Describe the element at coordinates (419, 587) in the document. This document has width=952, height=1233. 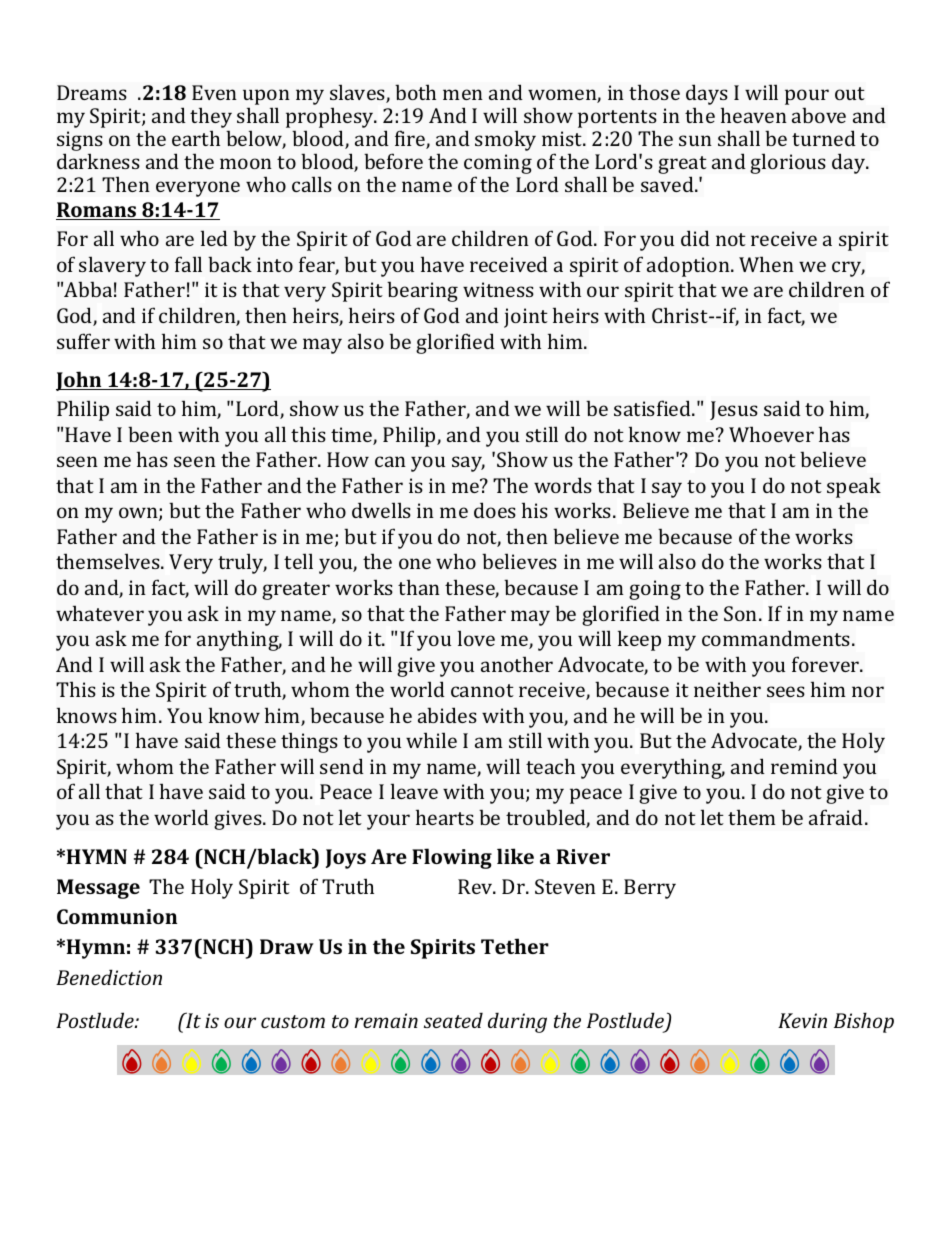
I see `than` at that location.
